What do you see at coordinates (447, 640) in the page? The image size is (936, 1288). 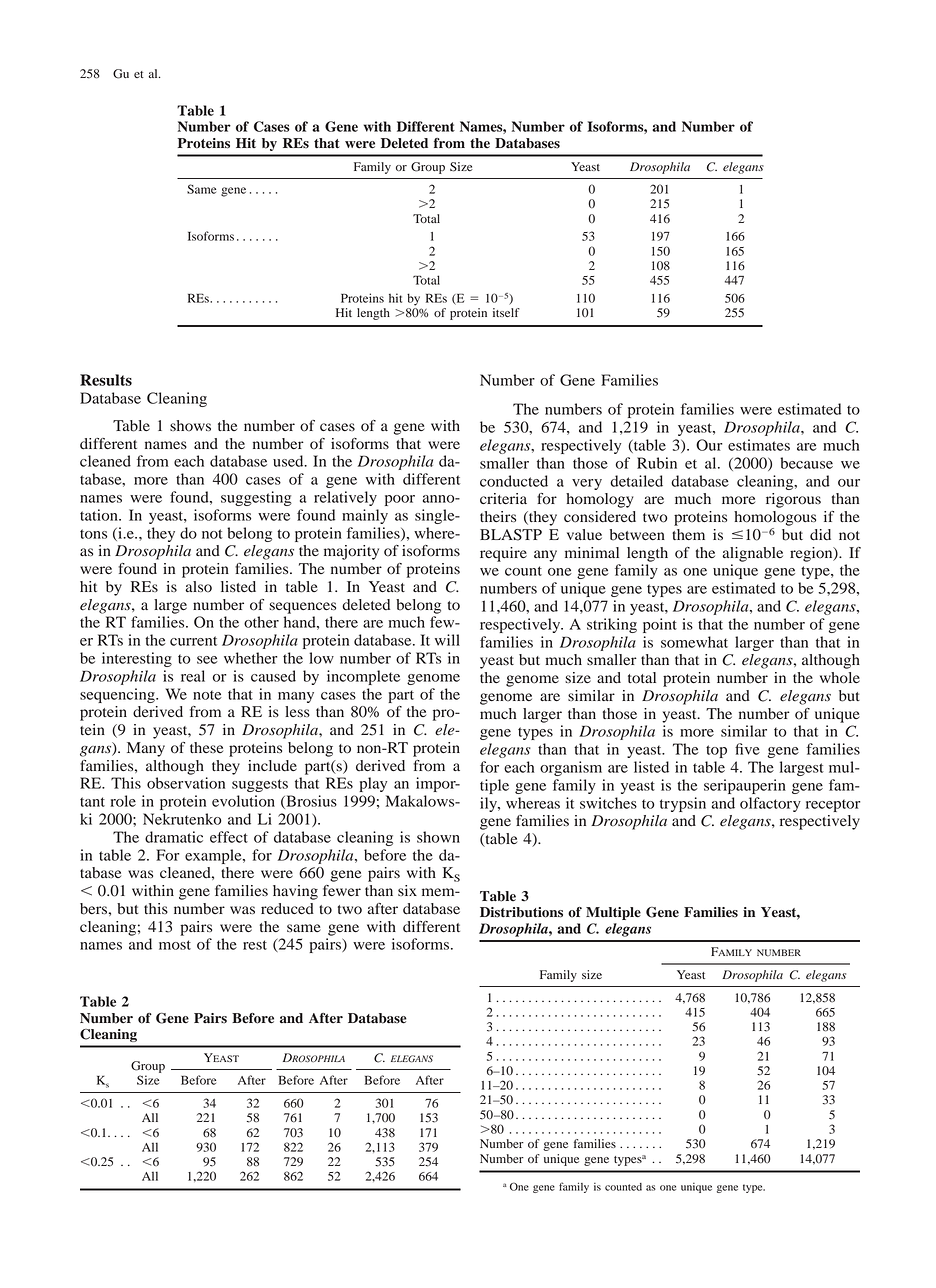 I see `will` at bounding box center [447, 640].
